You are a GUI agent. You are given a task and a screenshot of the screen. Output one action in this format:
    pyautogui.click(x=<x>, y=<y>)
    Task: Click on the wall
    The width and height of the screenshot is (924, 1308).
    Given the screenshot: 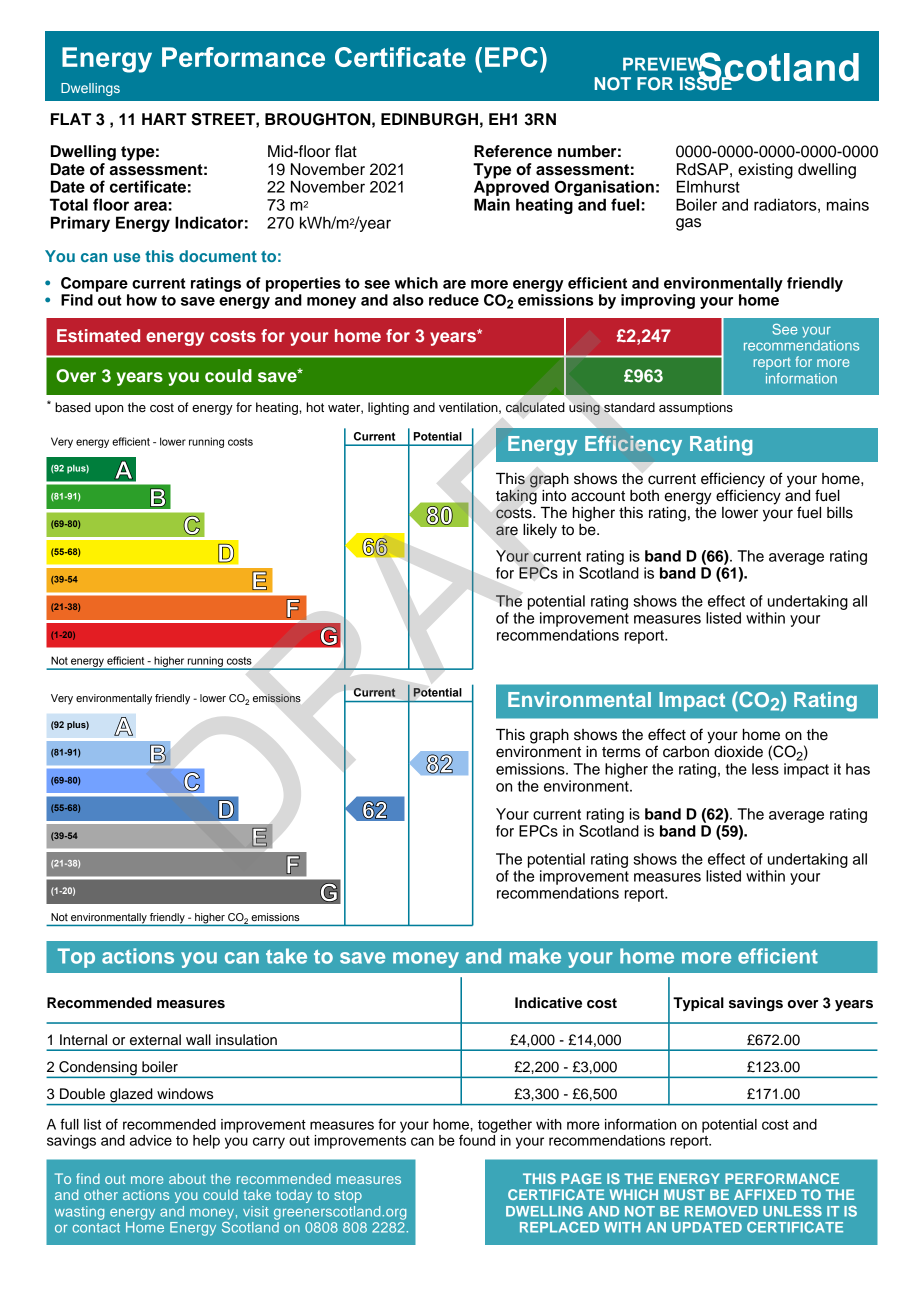 What is the action you would take?
    pyautogui.click(x=198, y=1040)
